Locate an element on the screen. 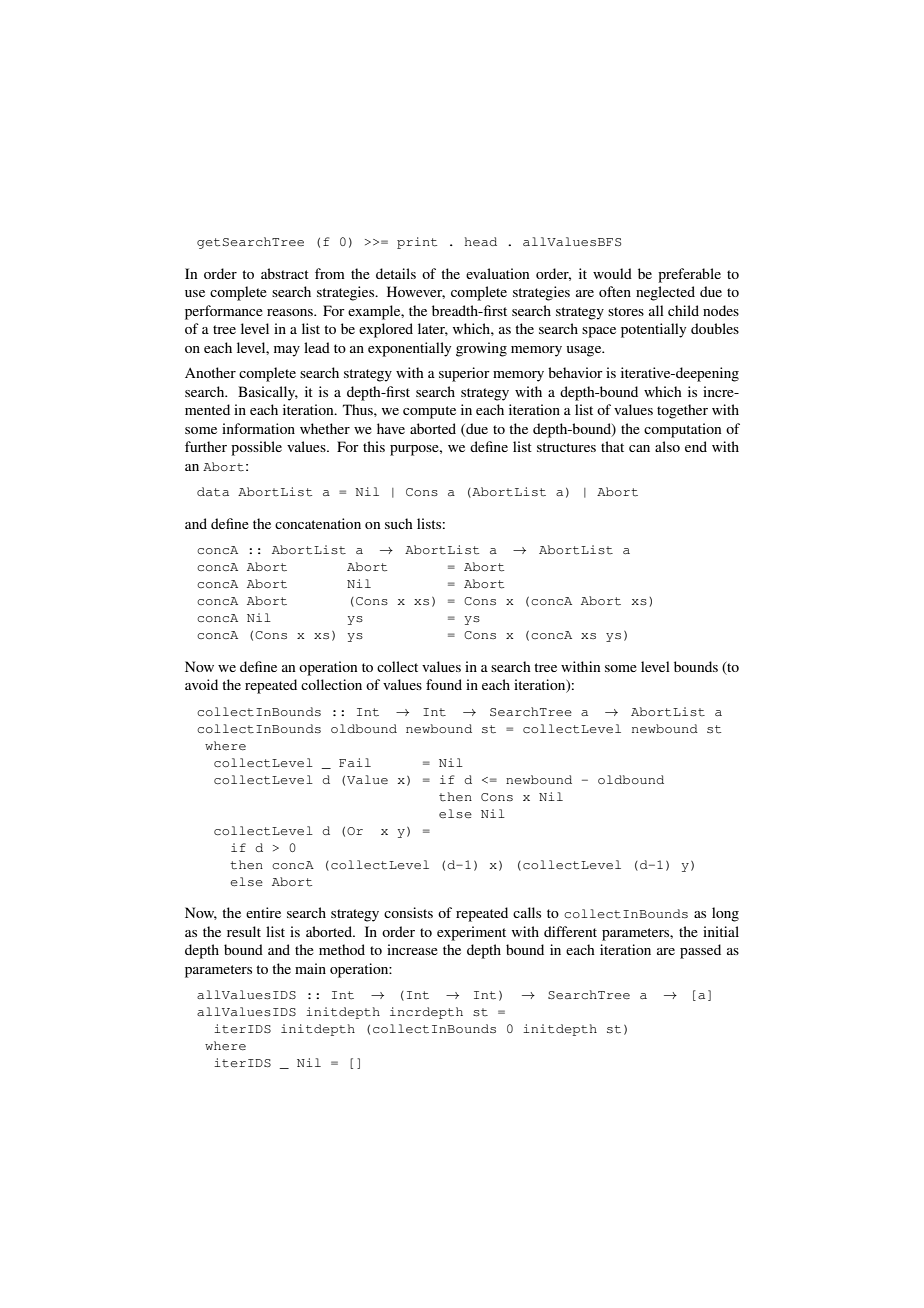  result is located at coordinates (244, 931).
